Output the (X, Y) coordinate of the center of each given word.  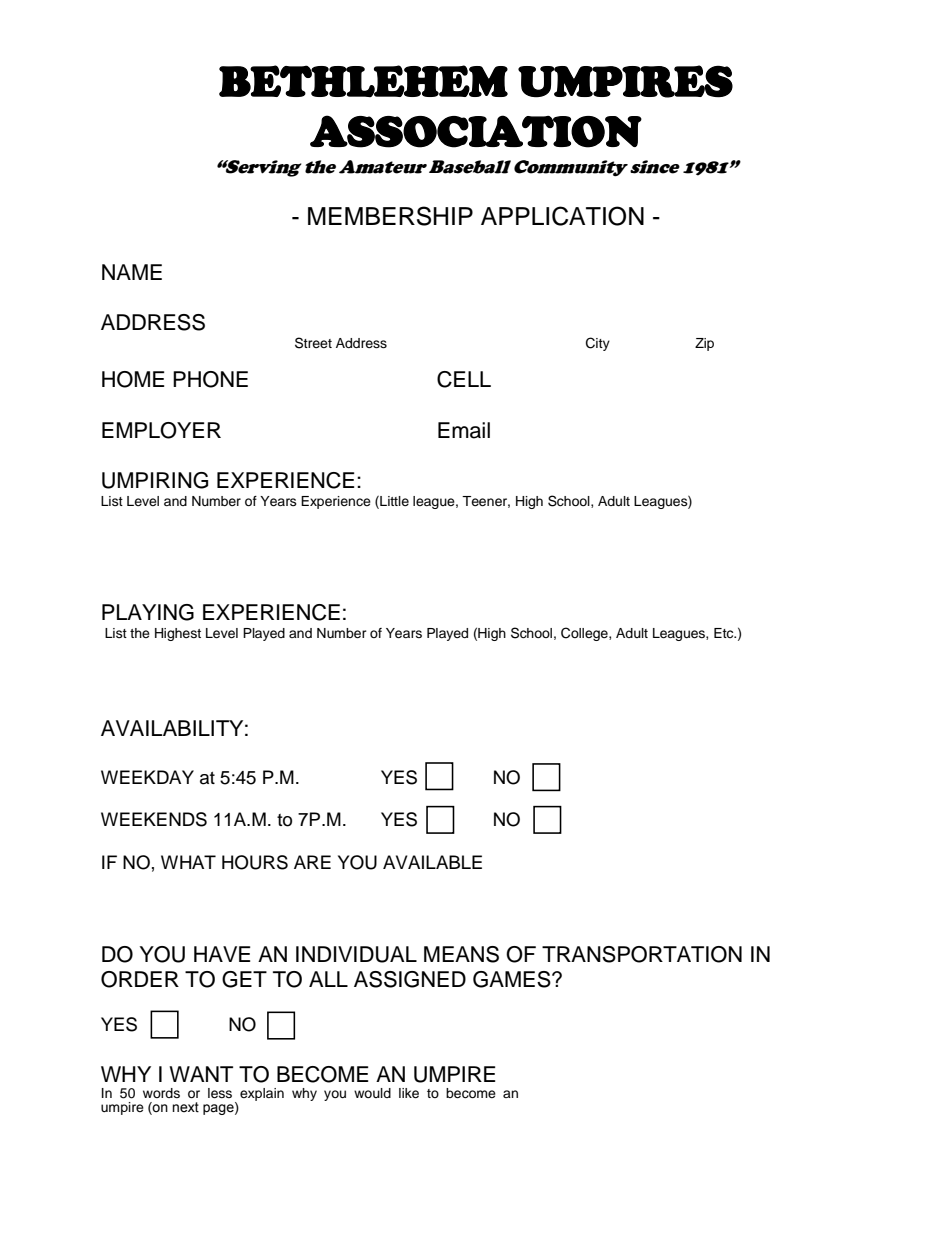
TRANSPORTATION (642, 954)
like (409, 1093)
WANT (201, 1074)
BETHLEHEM (363, 81)
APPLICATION (562, 216)
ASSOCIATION (476, 131)
